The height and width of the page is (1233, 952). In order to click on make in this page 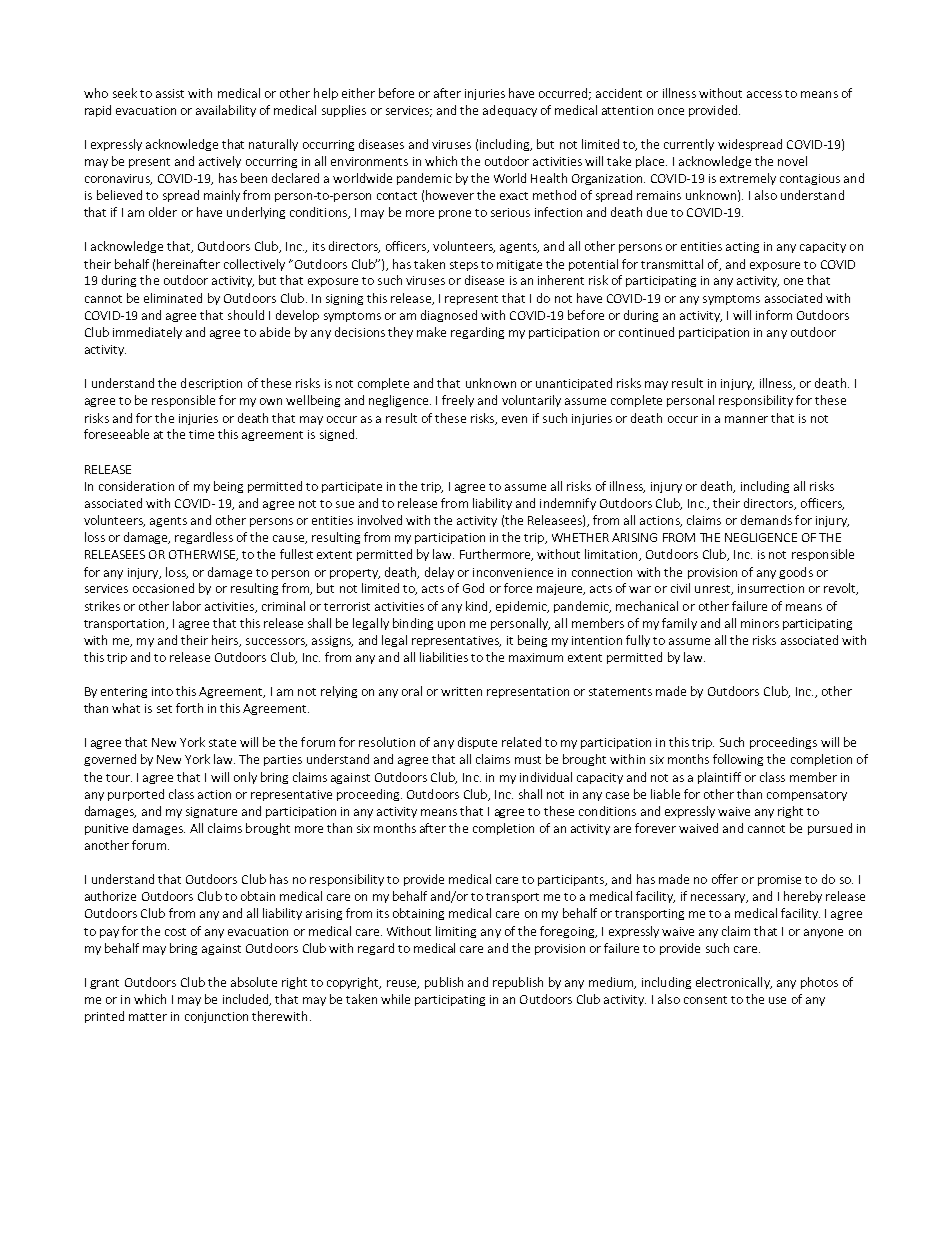, I will do `click(431, 332)`.
